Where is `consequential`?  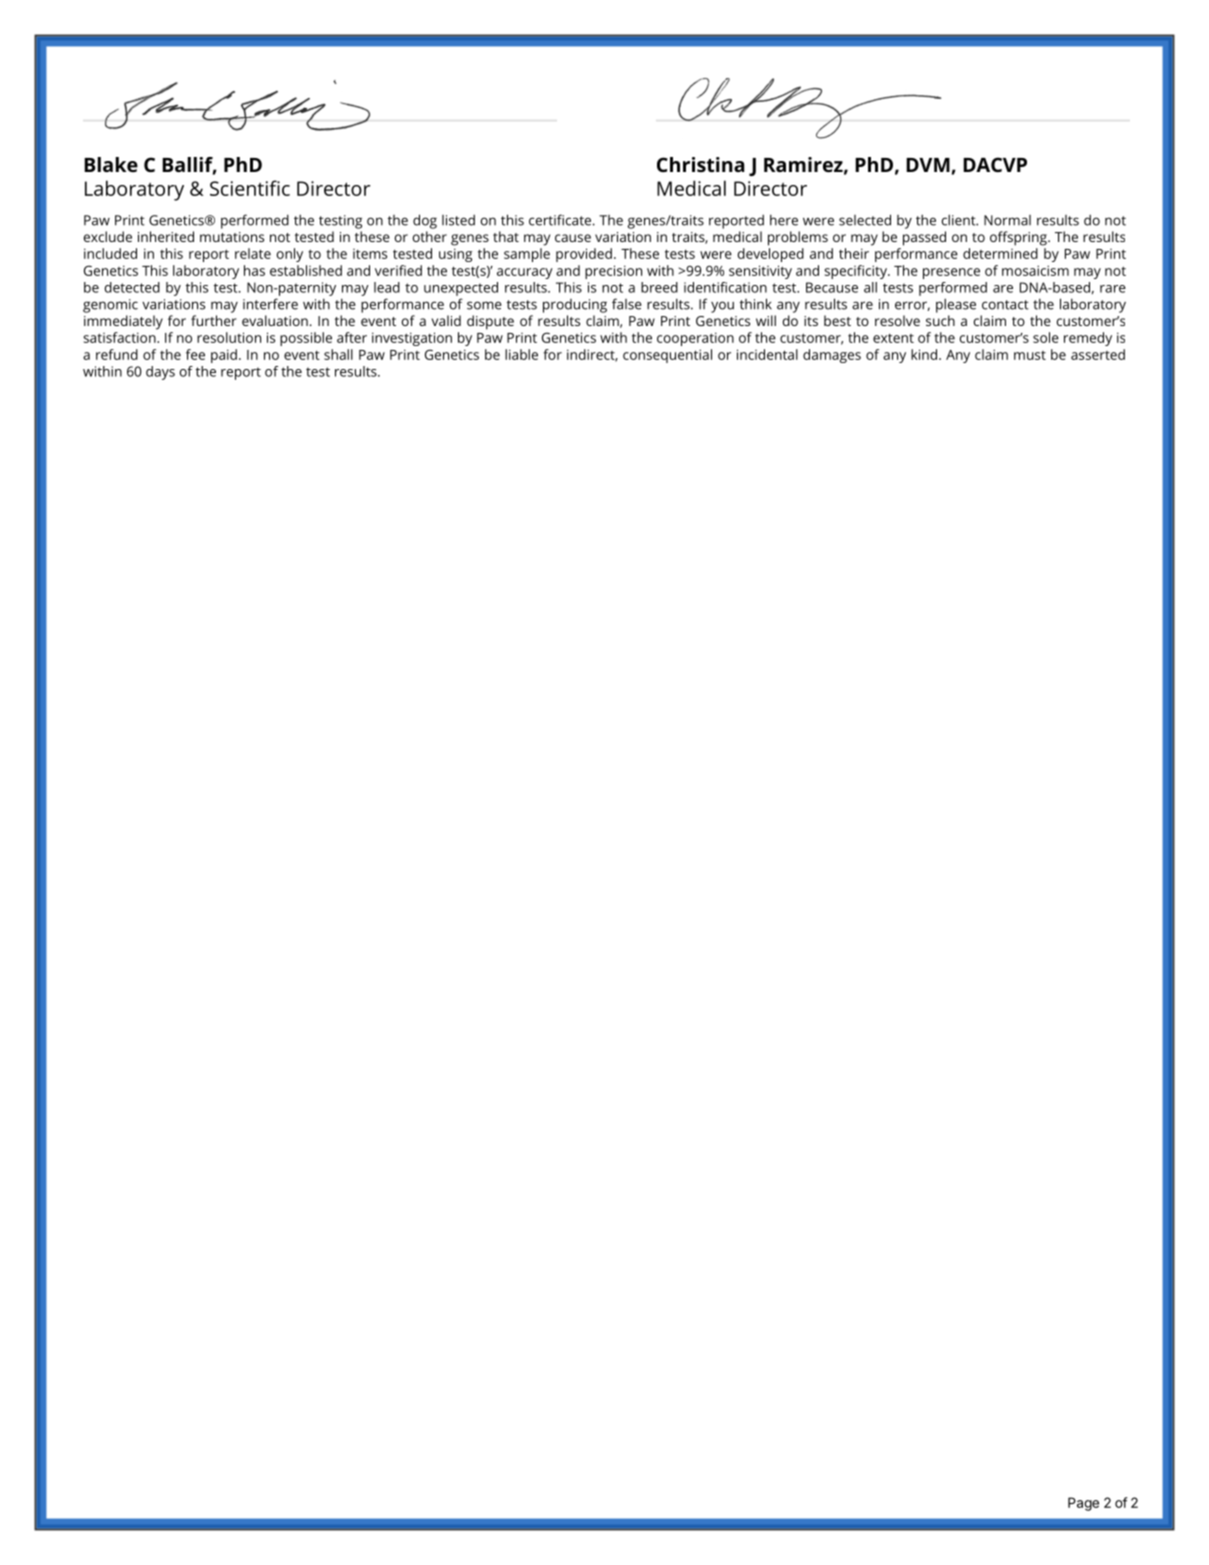
consequential is located at coordinates (667, 356).
